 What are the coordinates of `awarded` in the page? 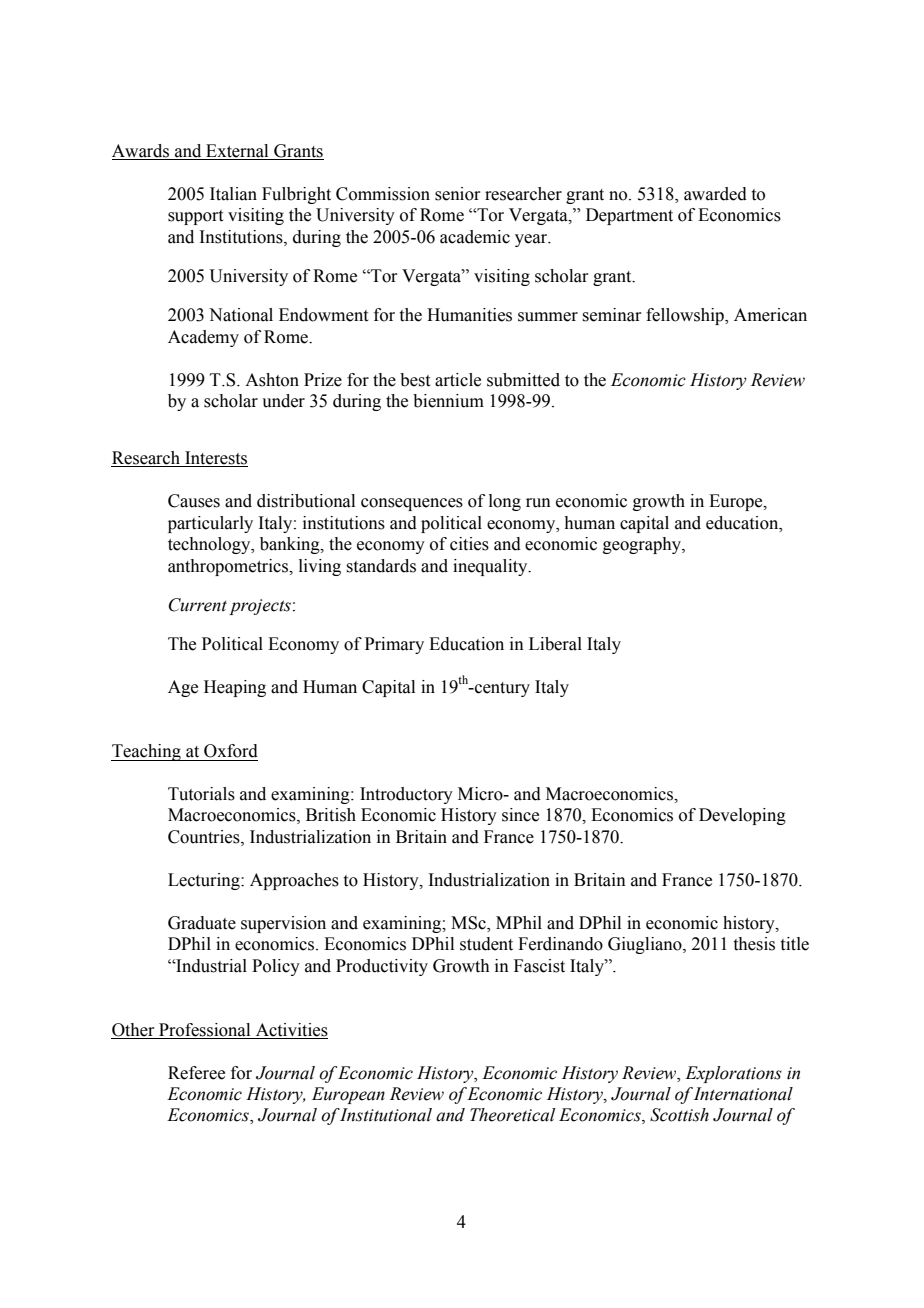 It's located at (715, 194).
